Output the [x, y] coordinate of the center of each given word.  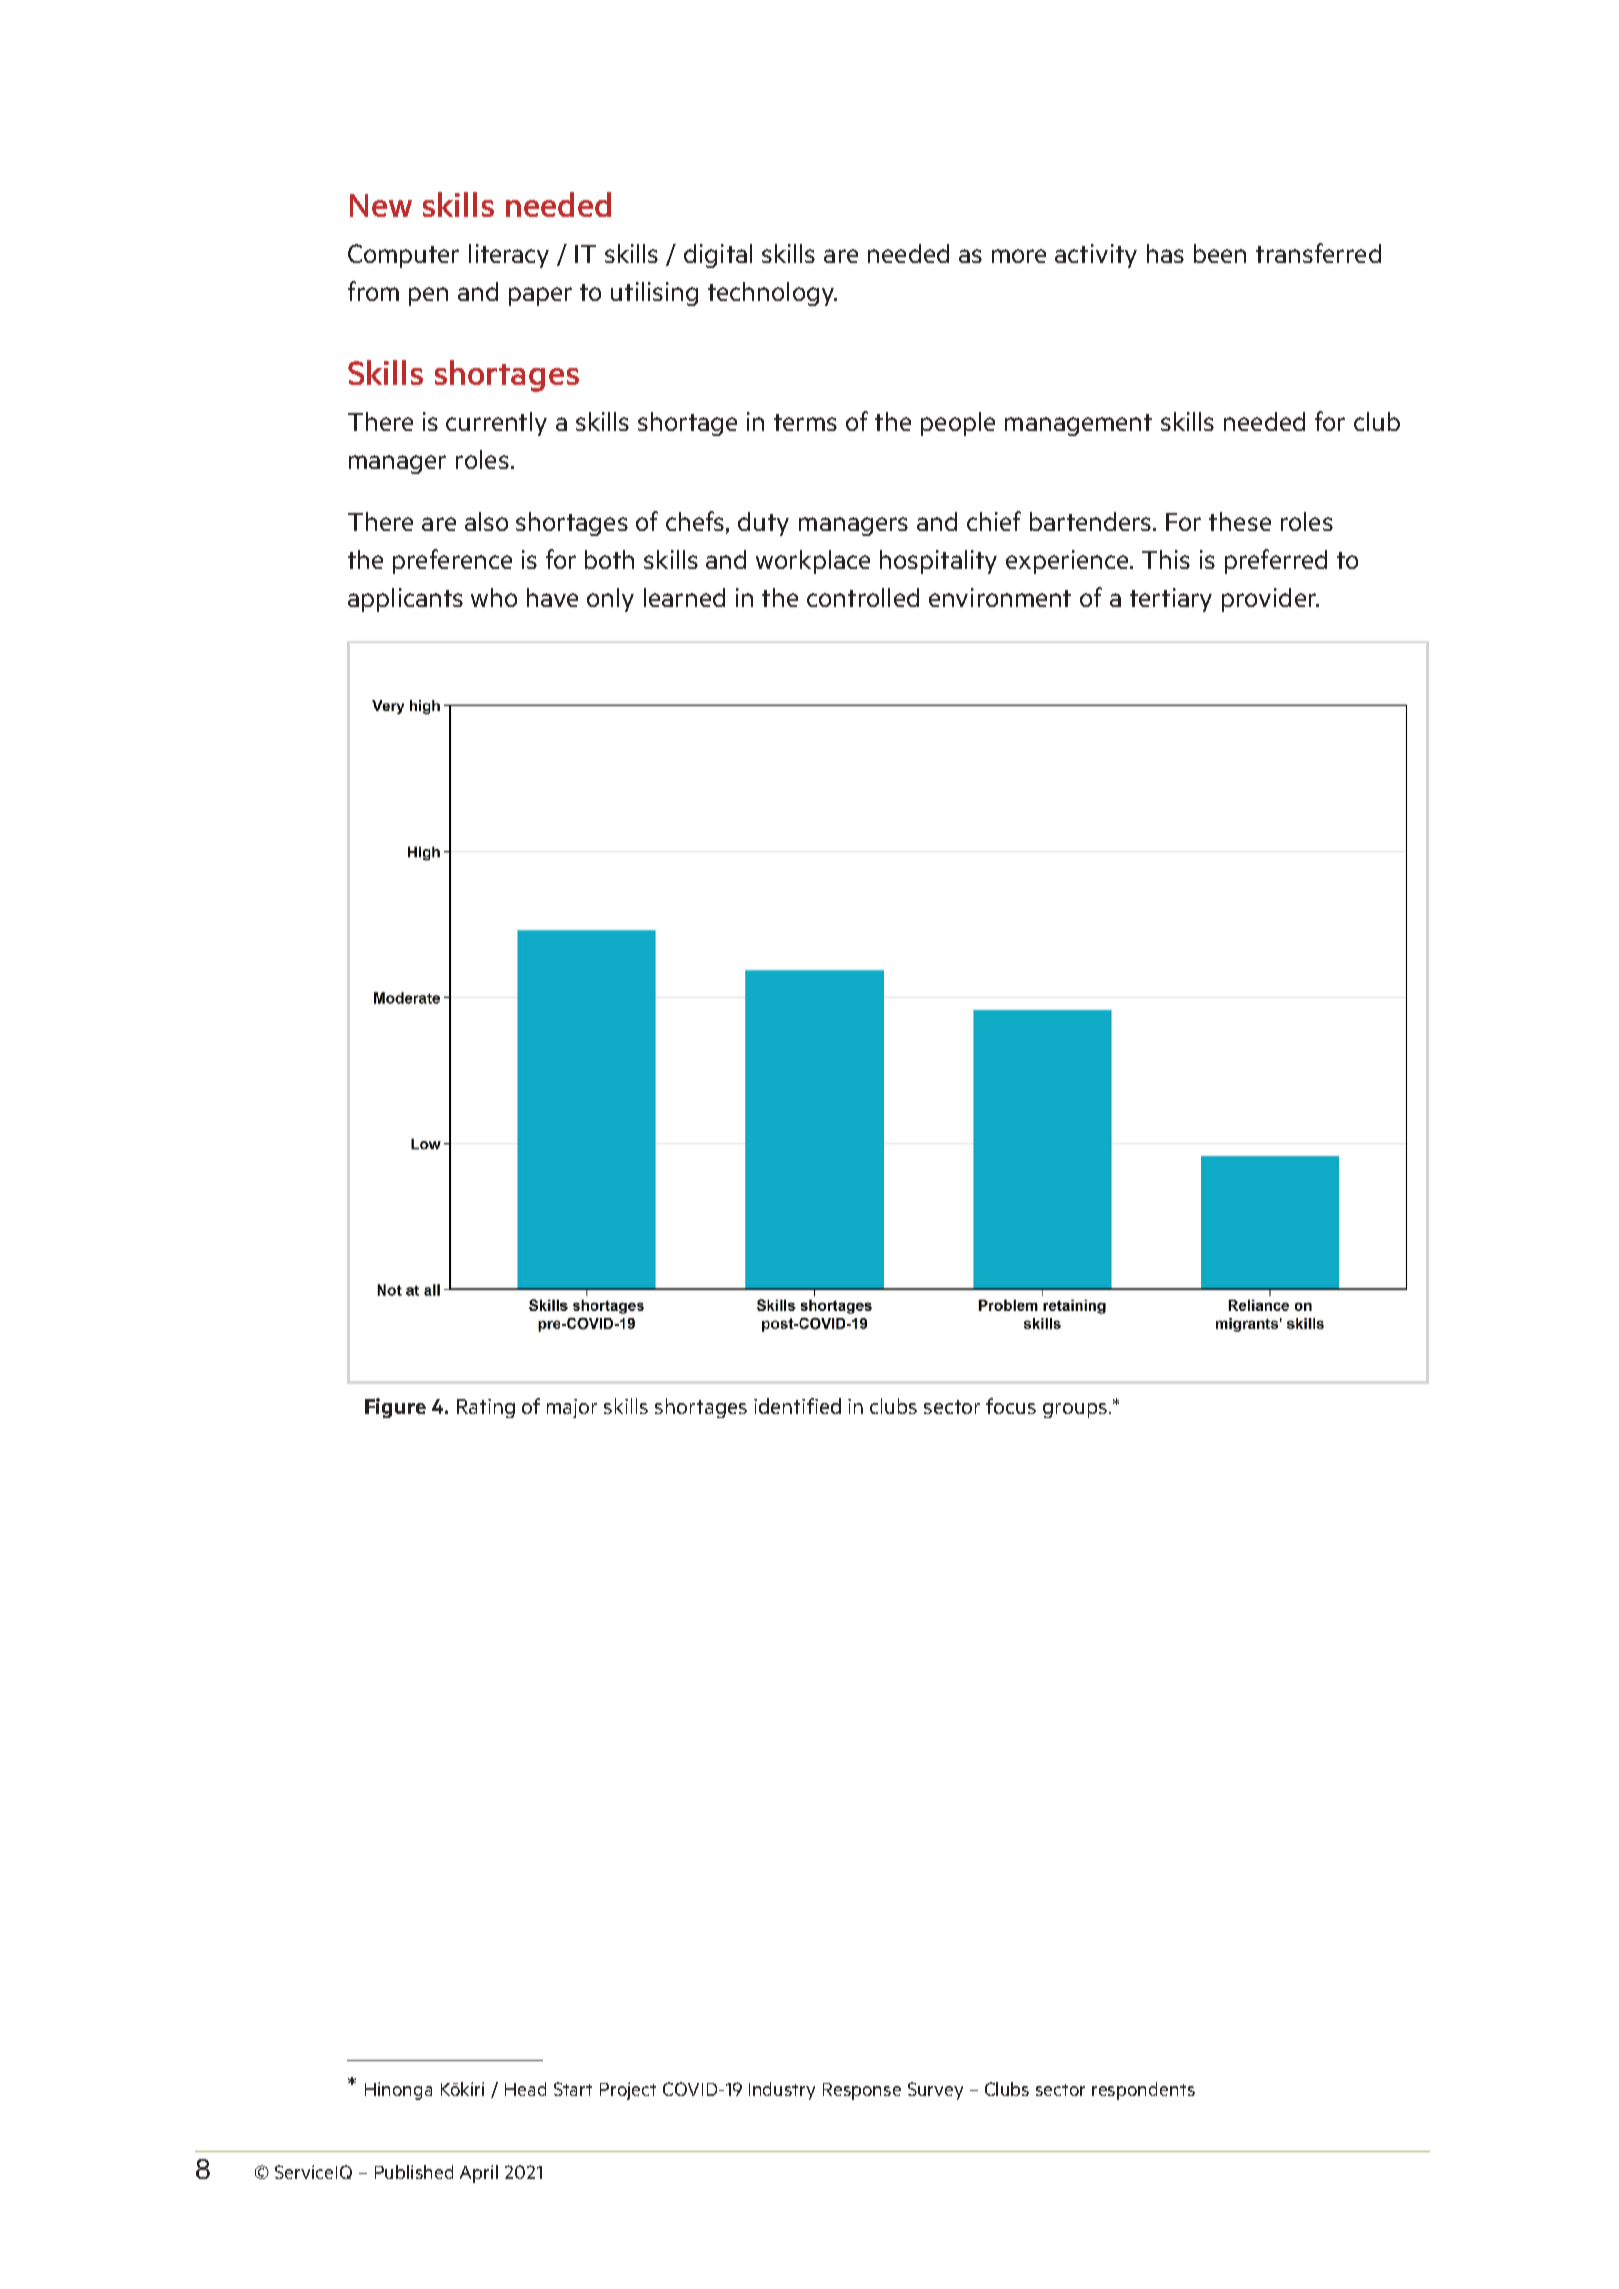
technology [772, 294]
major [572, 1408]
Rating [486, 1408]
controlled [863, 597]
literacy [509, 256]
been [1220, 253]
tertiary [1171, 600]
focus [1011, 1406]
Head [525, 2089]
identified [797, 1406]
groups [1076, 1410]
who [494, 597]
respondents [1143, 2091]
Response [862, 2091]
